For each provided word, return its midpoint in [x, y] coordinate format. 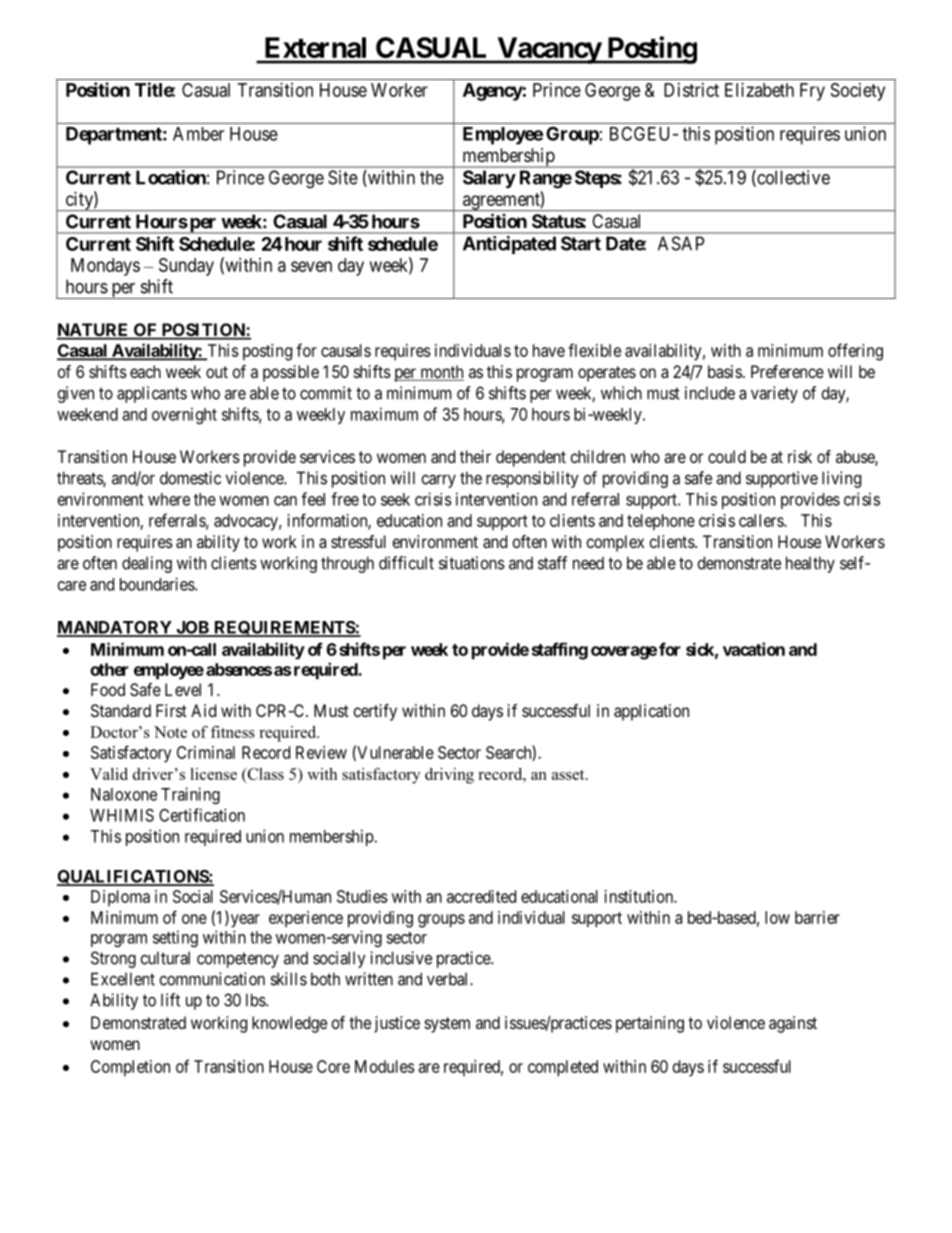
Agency [493, 92]
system [447, 1025]
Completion [130, 1068]
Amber [198, 134]
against [793, 1024]
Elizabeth [759, 90]
